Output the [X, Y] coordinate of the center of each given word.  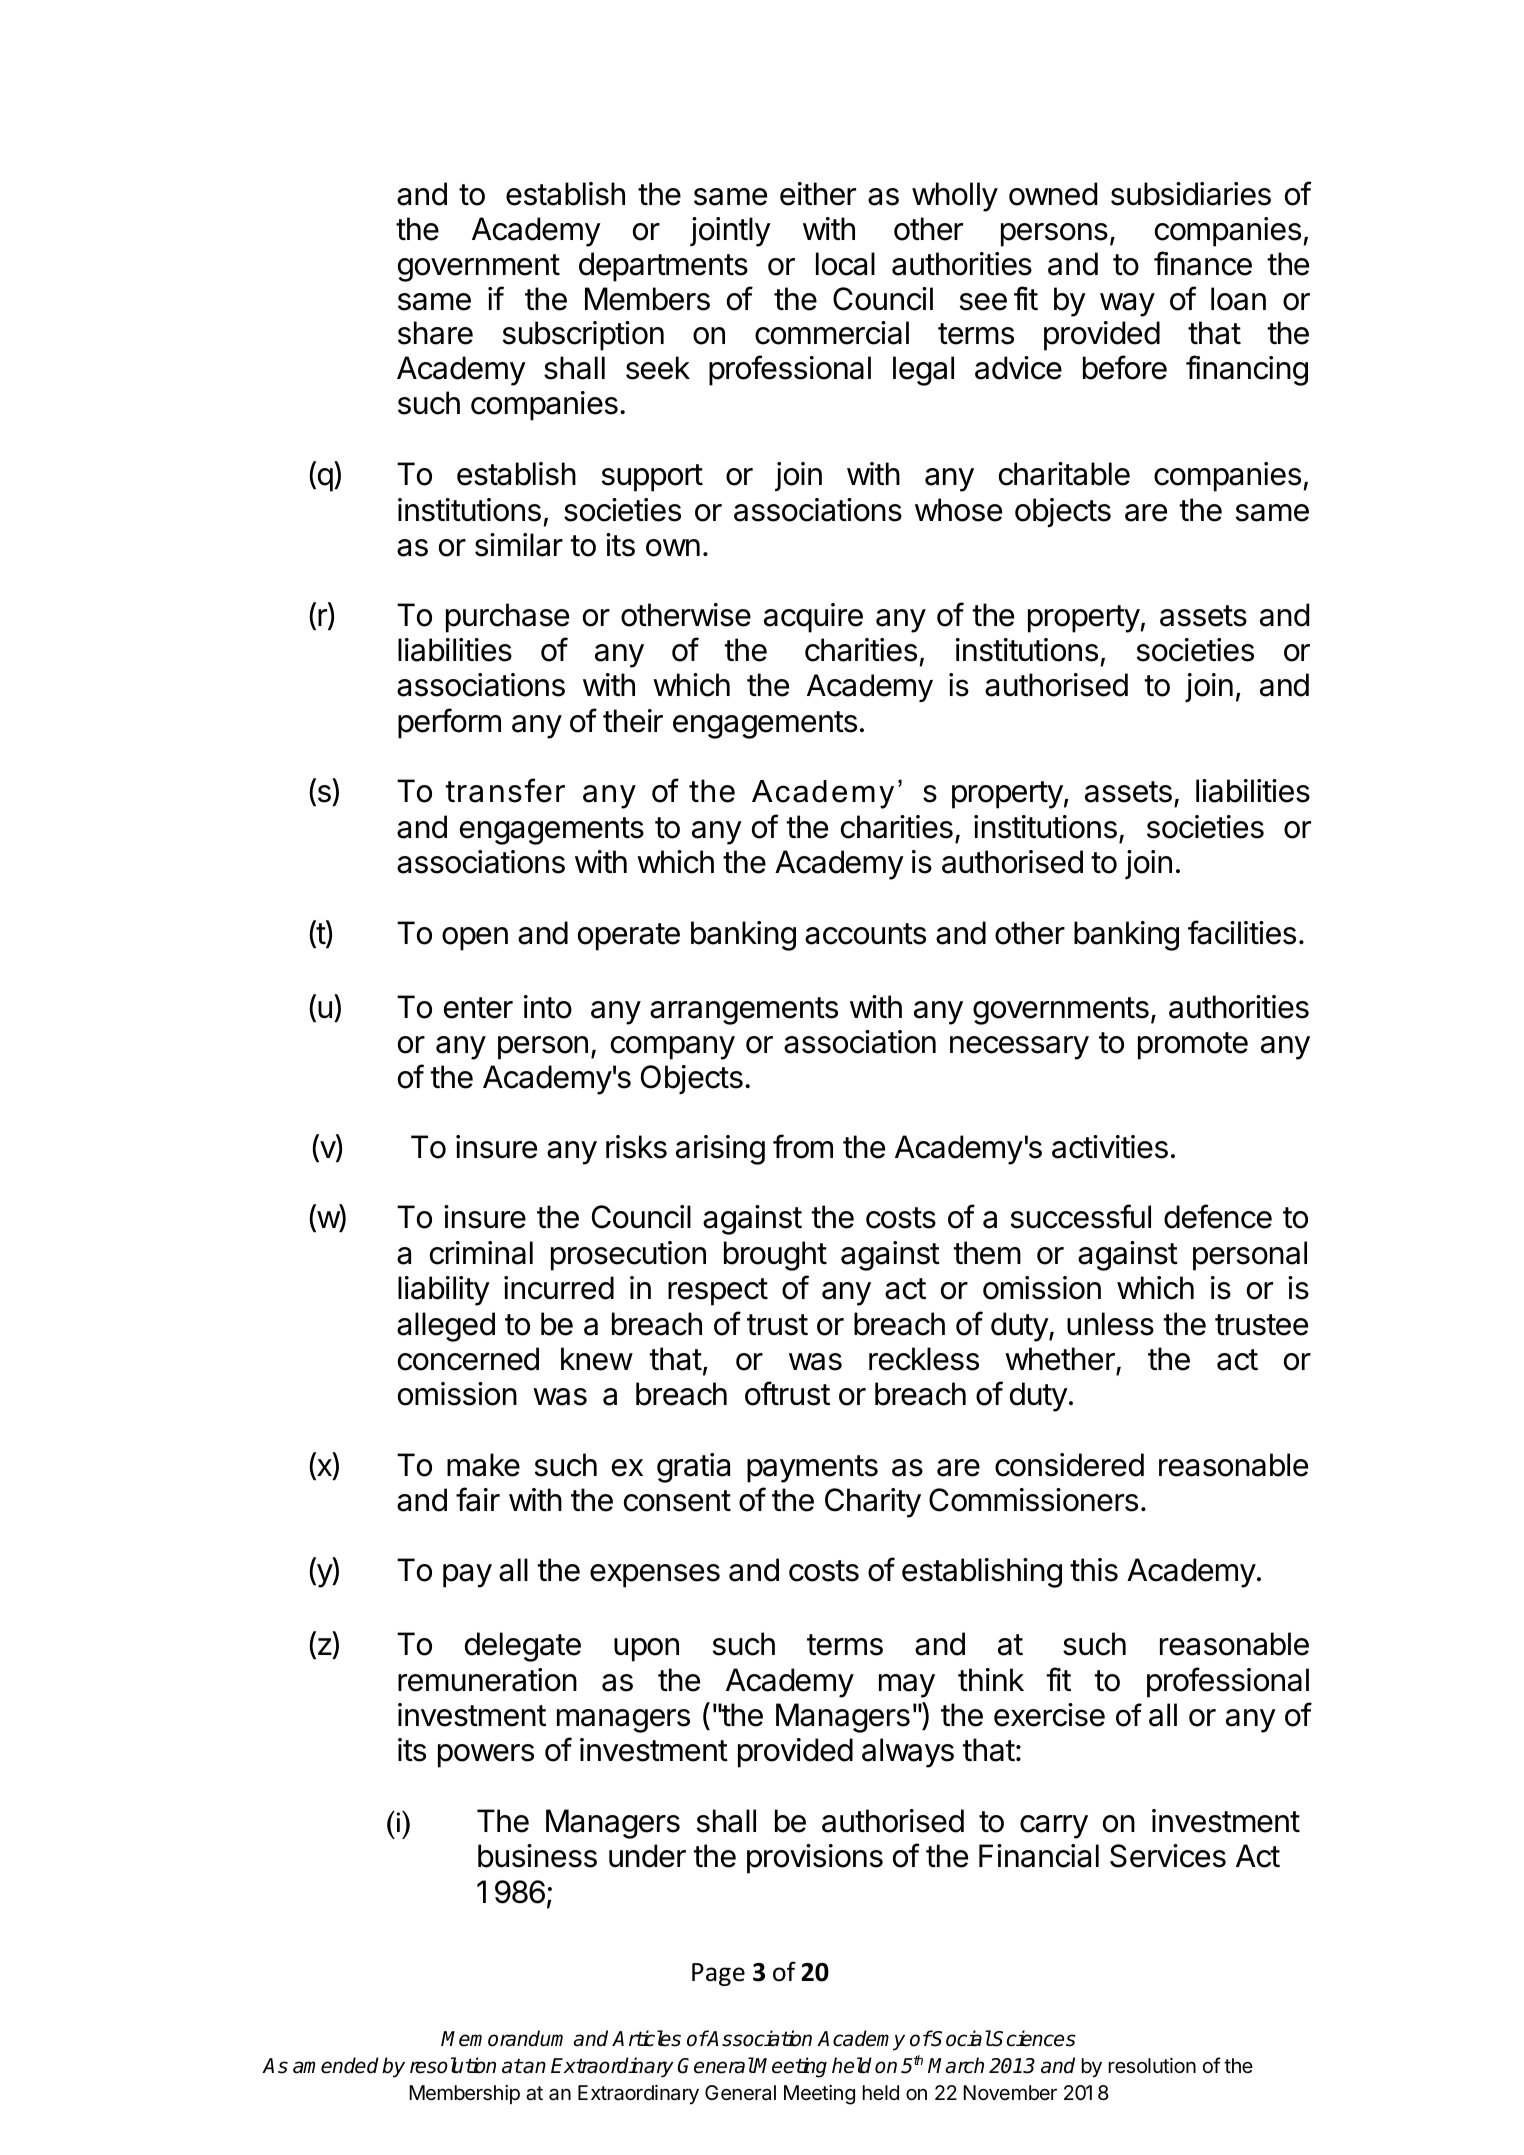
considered [1069, 1465]
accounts [865, 934]
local [845, 264]
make [483, 1465]
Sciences [1033, 2038]
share [435, 333]
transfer [505, 790]
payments [812, 1469]
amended [336, 2065]
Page [718, 1974]
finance [1203, 263]
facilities [1242, 932]
